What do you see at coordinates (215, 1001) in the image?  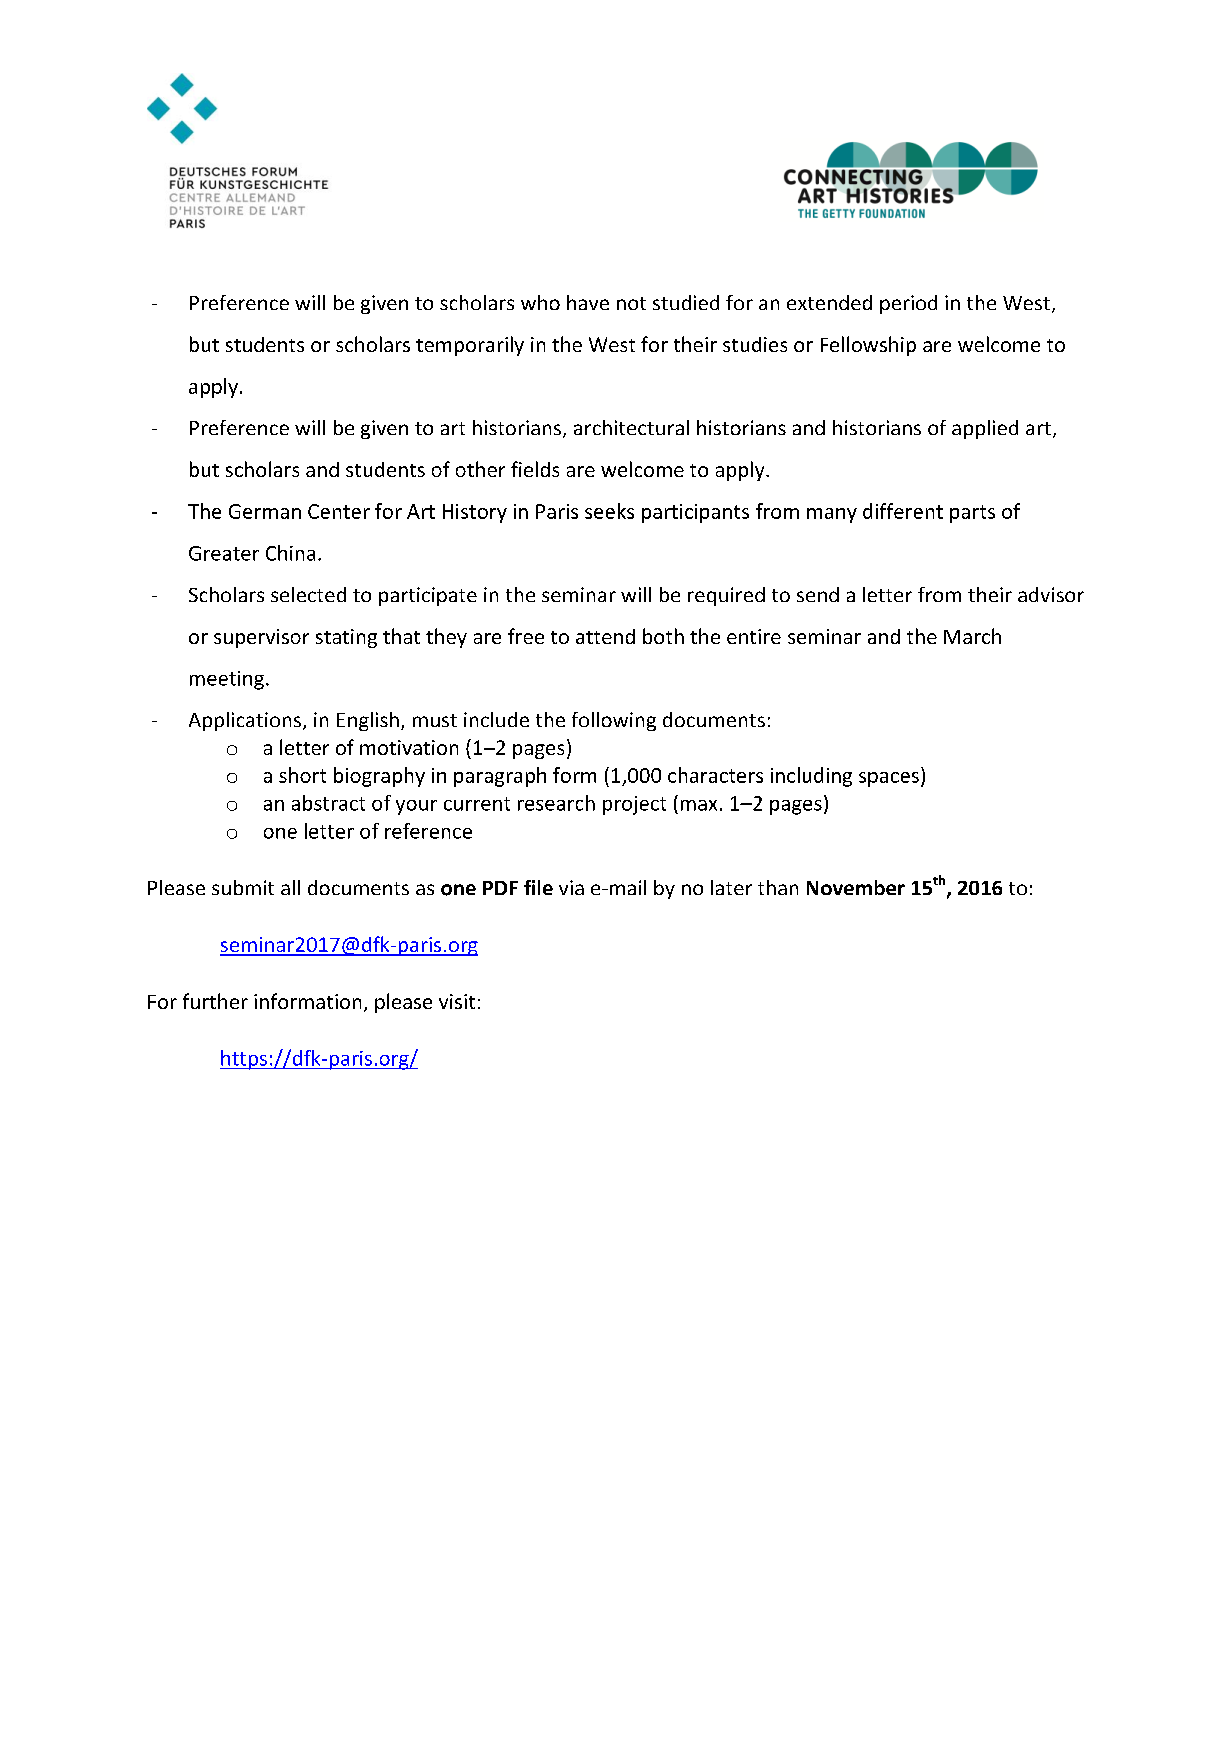 I see `further` at bounding box center [215, 1001].
